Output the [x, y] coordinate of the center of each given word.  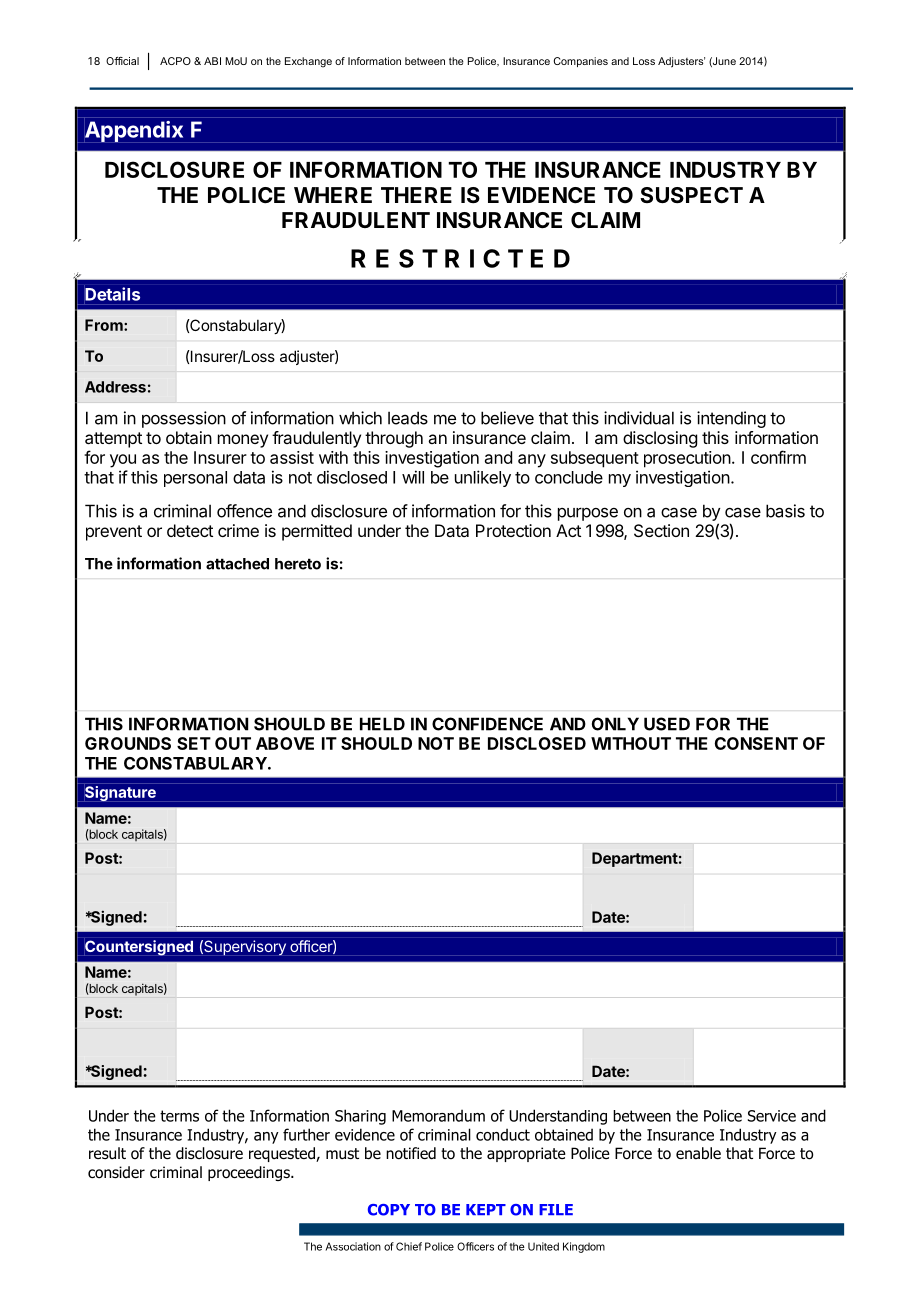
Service [772, 1116]
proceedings [250, 1173]
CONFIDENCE [487, 724]
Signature [120, 793]
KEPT [486, 1209]
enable [698, 1153]
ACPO [175, 61]
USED [667, 724]
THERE [416, 195]
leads [408, 418]
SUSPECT [691, 195]
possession [184, 419]
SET [194, 743]
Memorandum [438, 1115]
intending [731, 419]
